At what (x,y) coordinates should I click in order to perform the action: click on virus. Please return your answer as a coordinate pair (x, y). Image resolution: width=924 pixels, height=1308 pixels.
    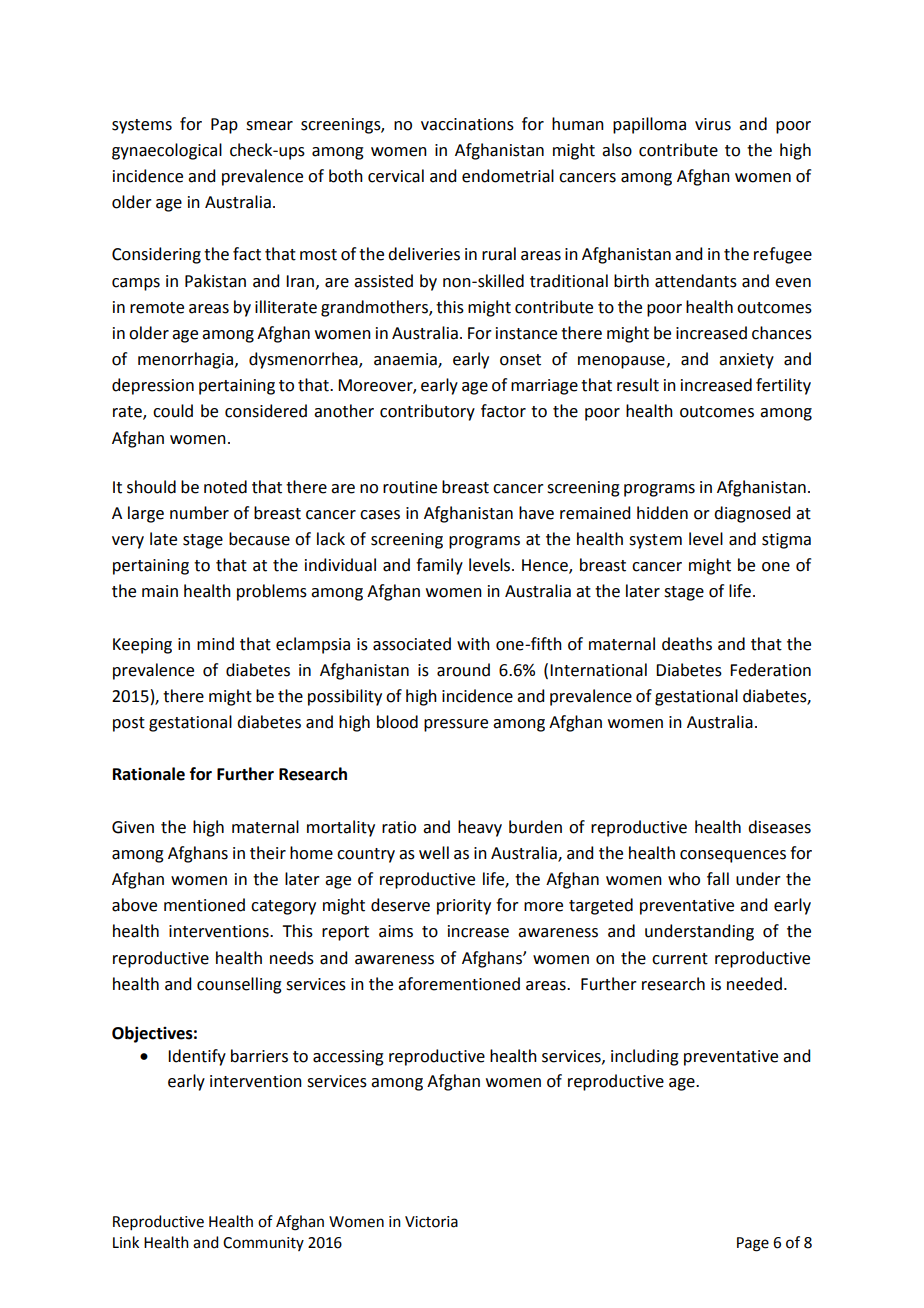
    Looking at the image, I should click on (713, 124).
